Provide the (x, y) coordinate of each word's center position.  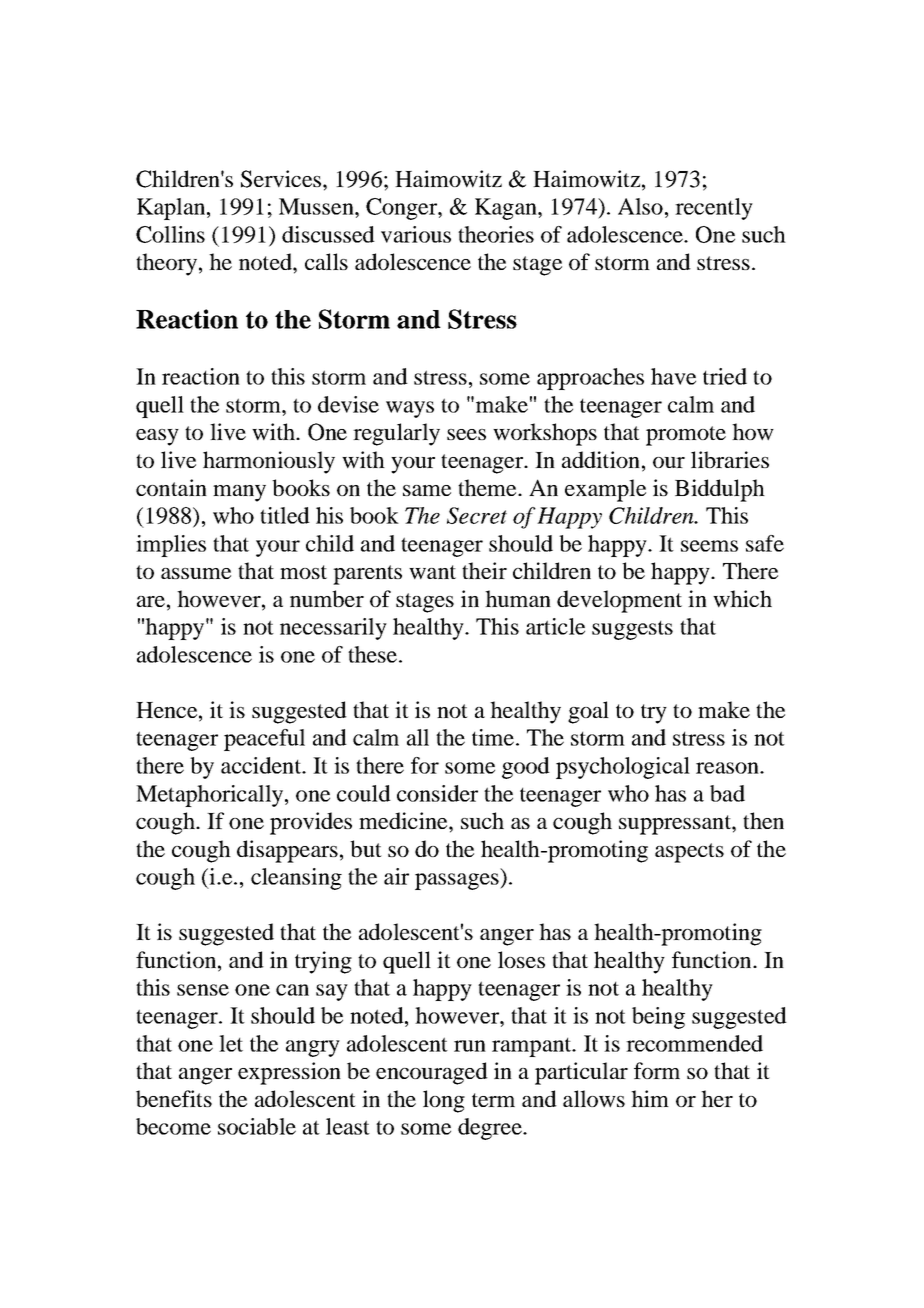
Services (281, 179)
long (444, 1101)
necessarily (333, 629)
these (372, 654)
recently (714, 209)
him (650, 1098)
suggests (632, 630)
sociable (257, 1126)
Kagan (507, 209)
